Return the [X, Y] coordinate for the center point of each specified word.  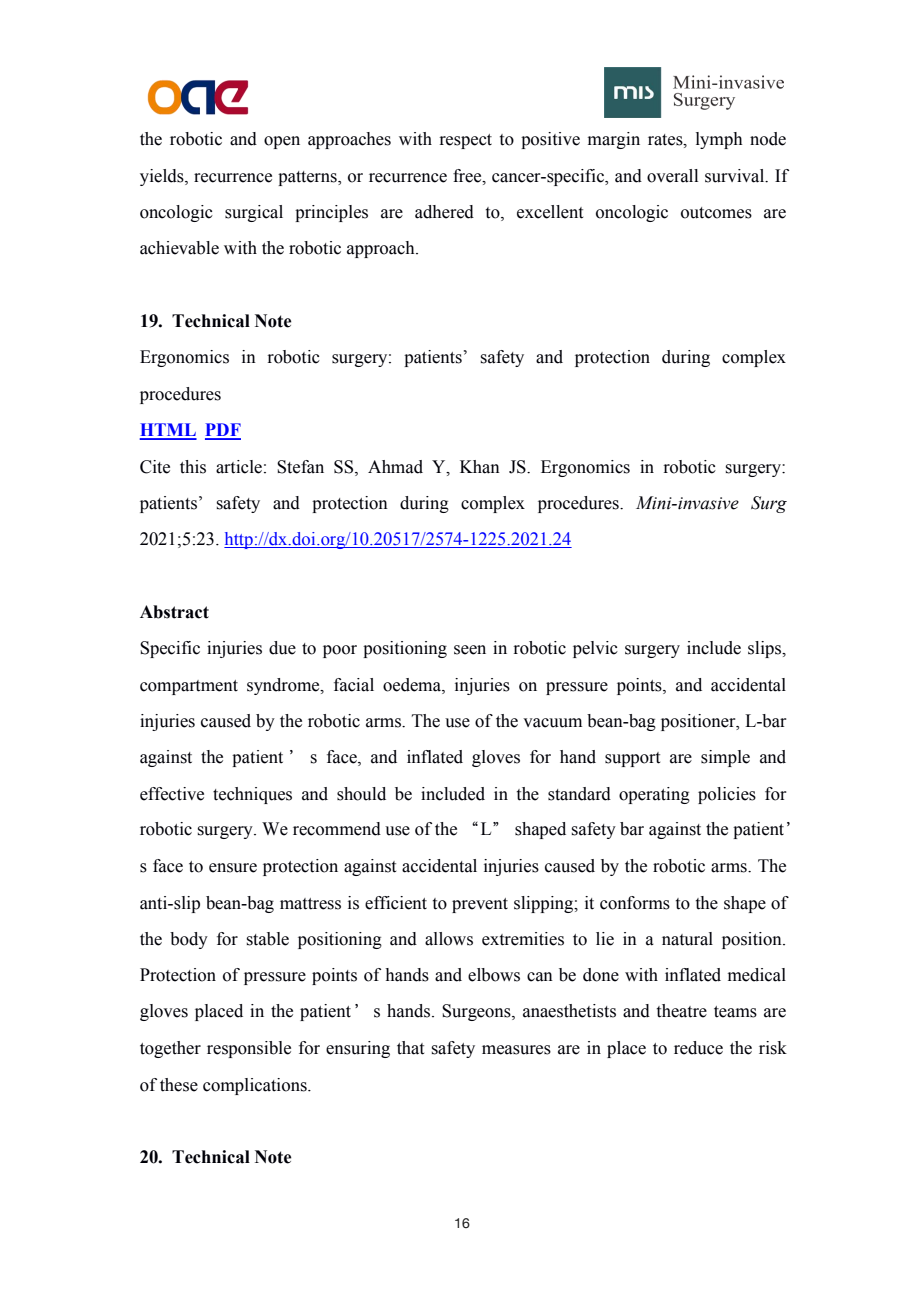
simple [725, 758]
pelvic [595, 649]
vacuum [552, 723]
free [468, 176]
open [282, 142]
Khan [480, 467]
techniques [252, 795]
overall [672, 176]
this [193, 467]
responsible [249, 1049]
